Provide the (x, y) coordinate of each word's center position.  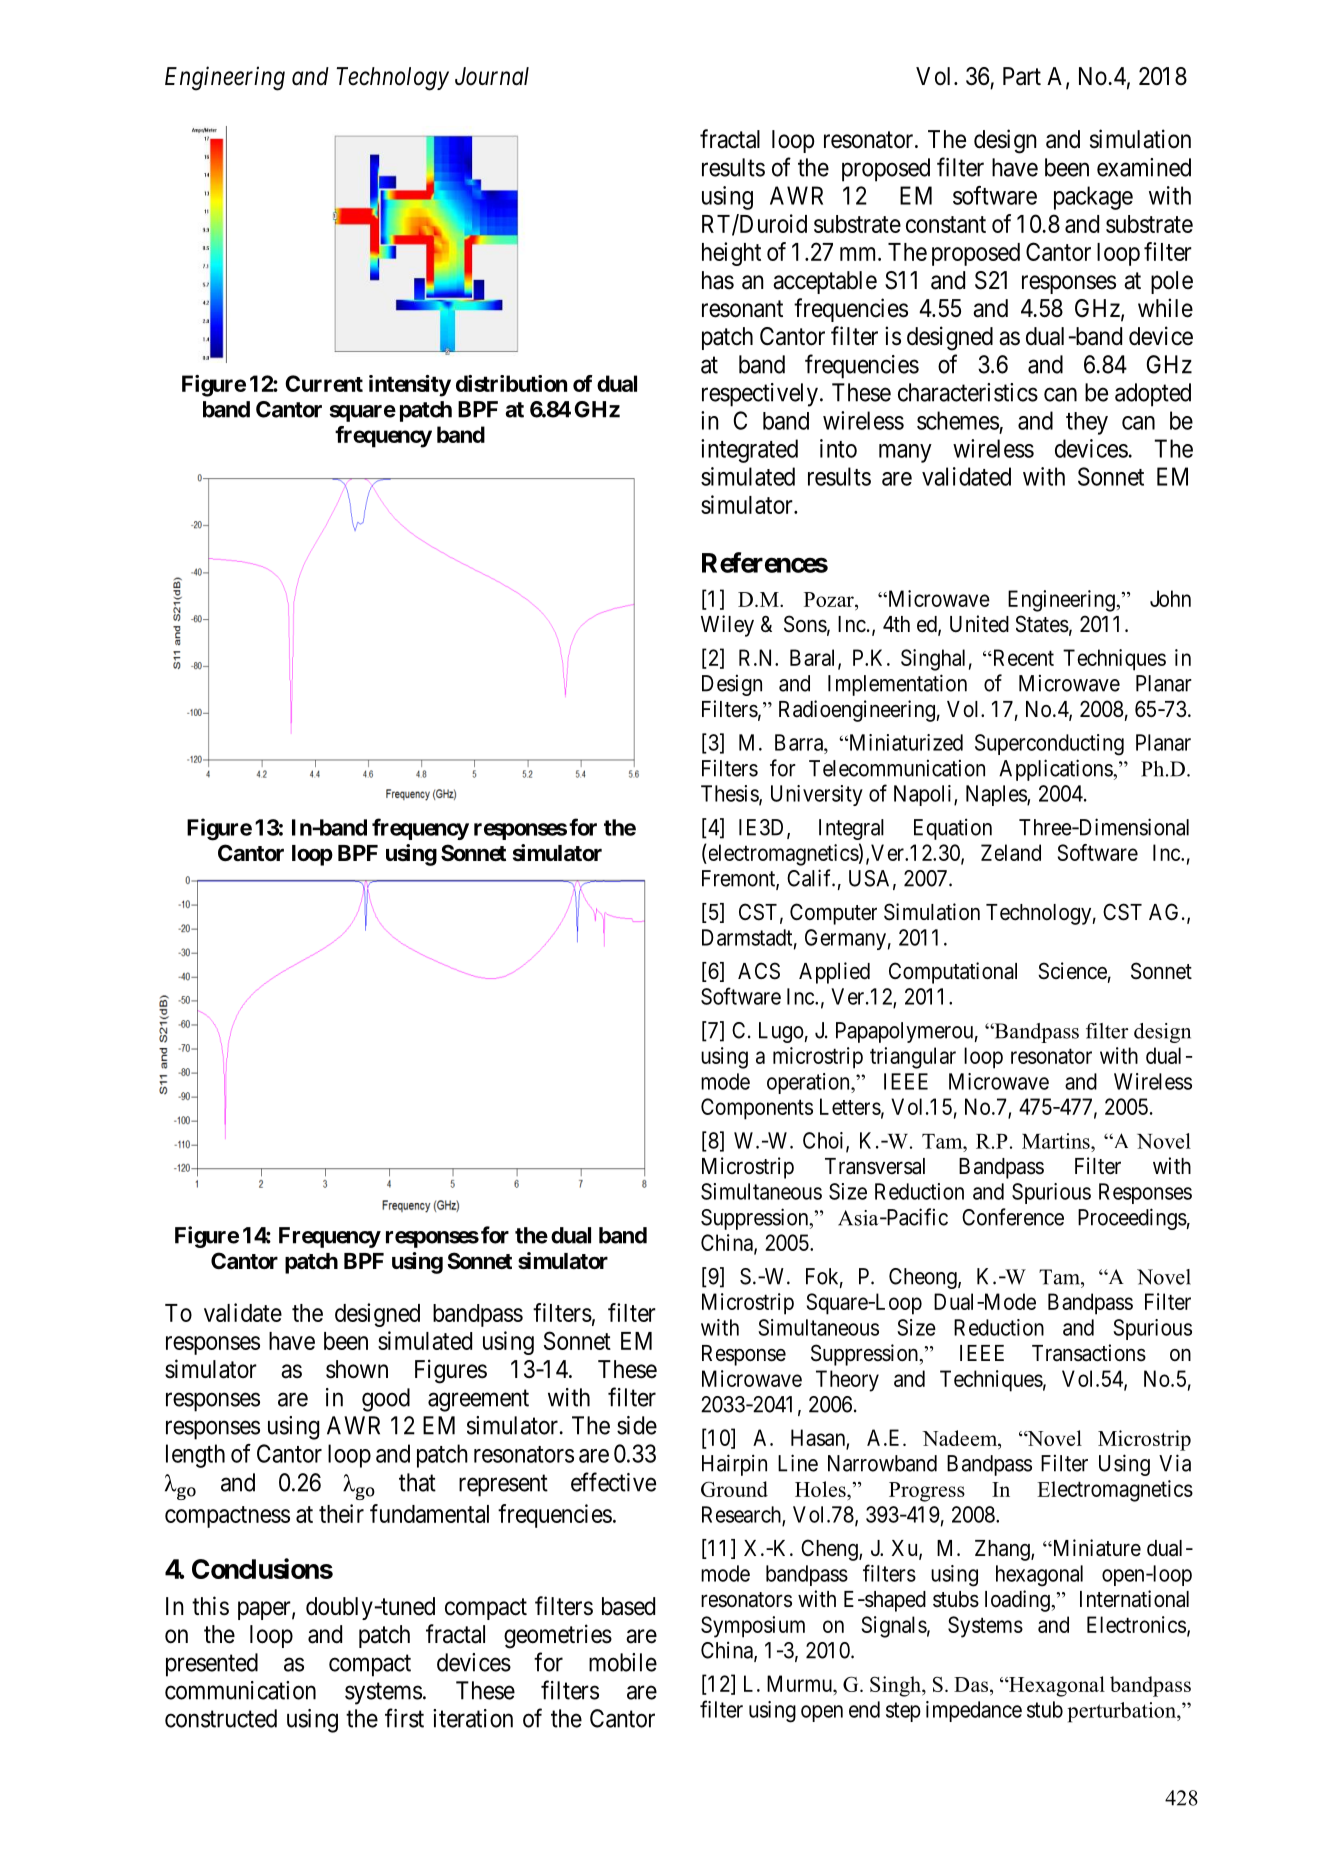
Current (324, 383)
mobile (623, 1662)
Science (1072, 971)
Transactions (1089, 1353)
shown (357, 1369)
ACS (759, 971)
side (637, 1425)
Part (1022, 76)
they (1087, 423)
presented (212, 1665)
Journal (492, 76)
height (731, 254)
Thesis (730, 794)
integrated (749, 451)
